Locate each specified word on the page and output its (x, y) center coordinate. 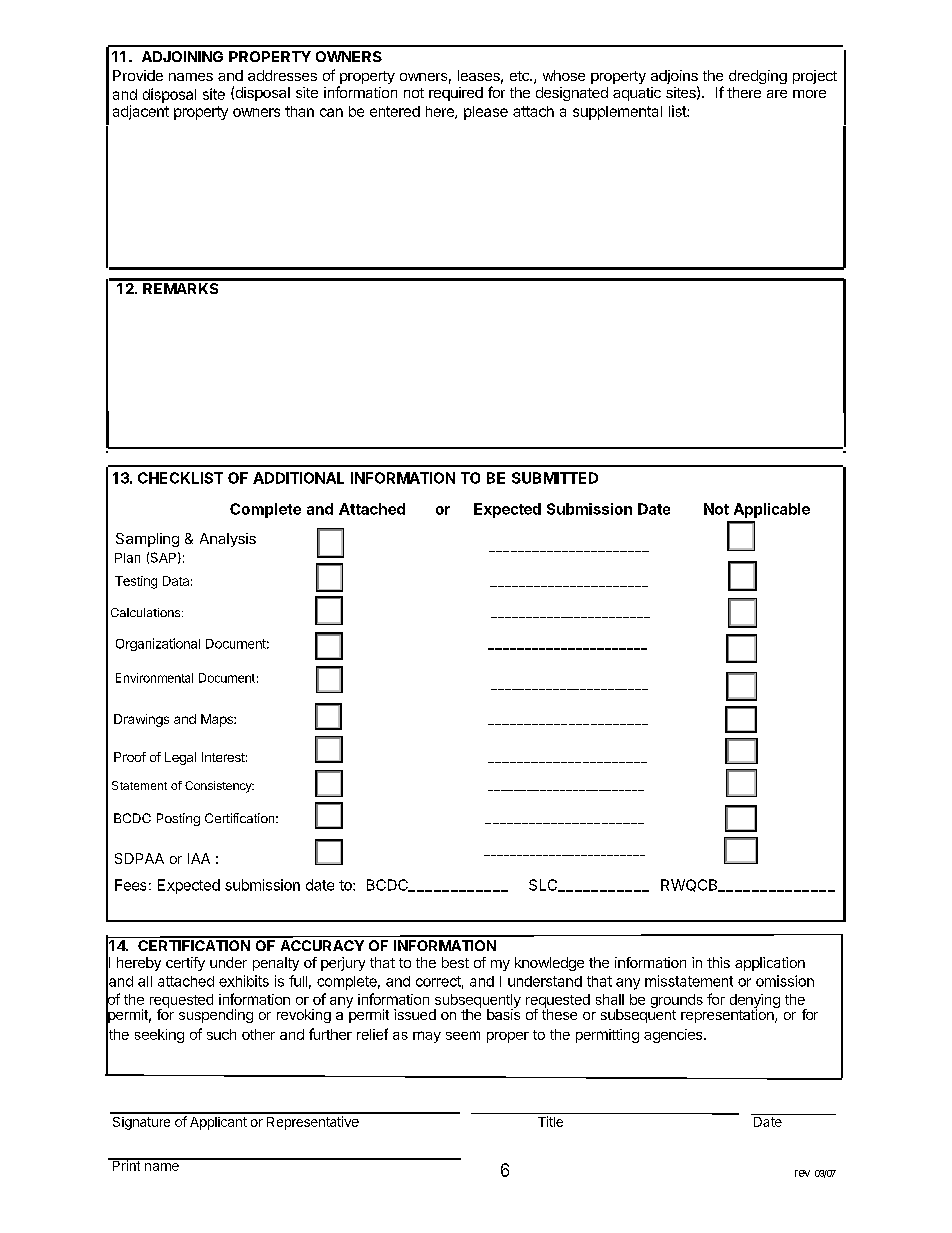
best (455, 962)
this (718, 962)
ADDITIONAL (298, 478)
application (770, 964)
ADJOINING (182, 56)
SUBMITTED (555, 478)
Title (550, 1121)
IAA (199, 858)
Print (126, 1164)
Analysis (228, 540)
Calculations (147, 612)
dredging (758, 77)
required (456, 94)
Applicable (772, 510)
